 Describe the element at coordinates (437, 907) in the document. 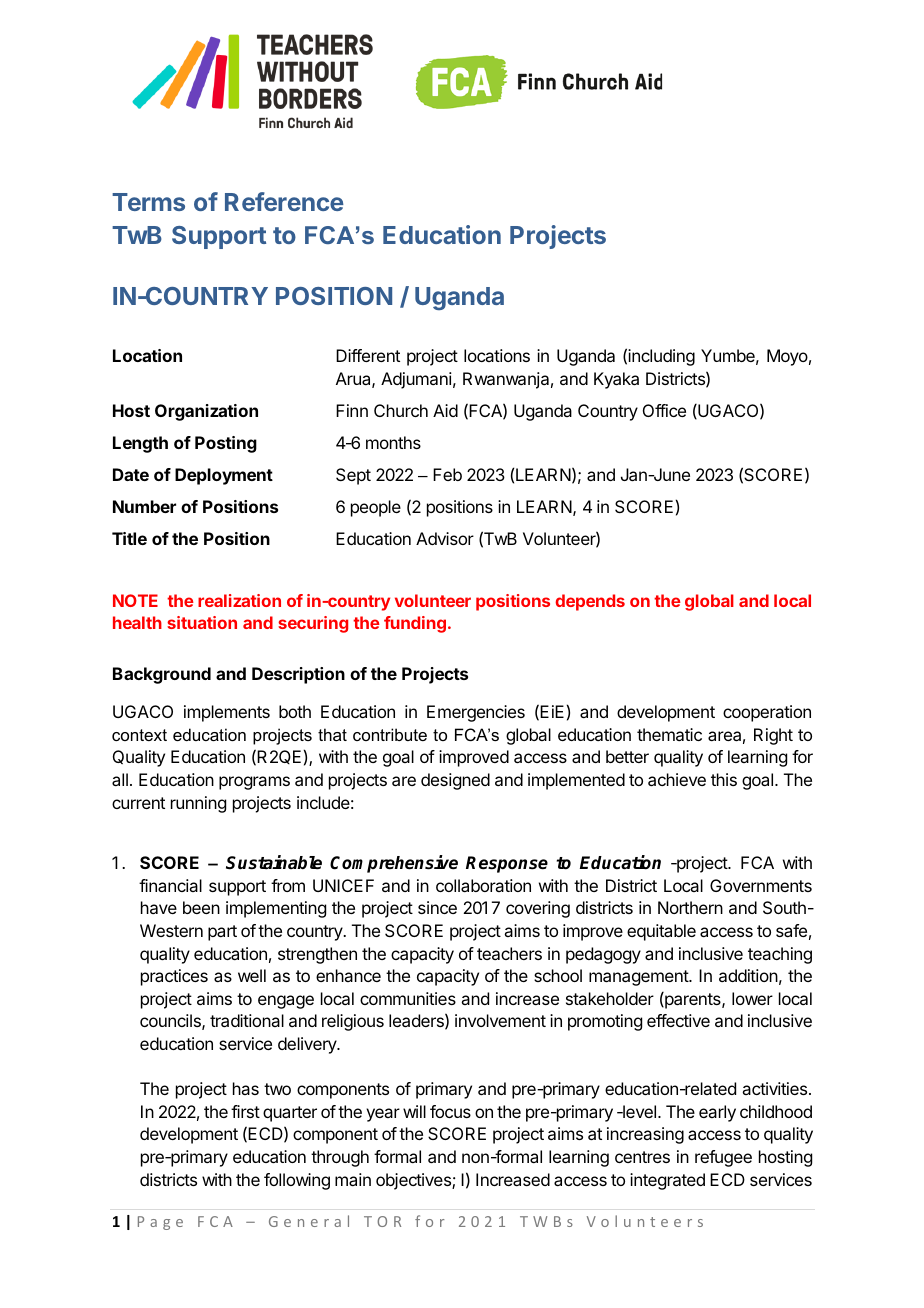

I see `since` at that location.
